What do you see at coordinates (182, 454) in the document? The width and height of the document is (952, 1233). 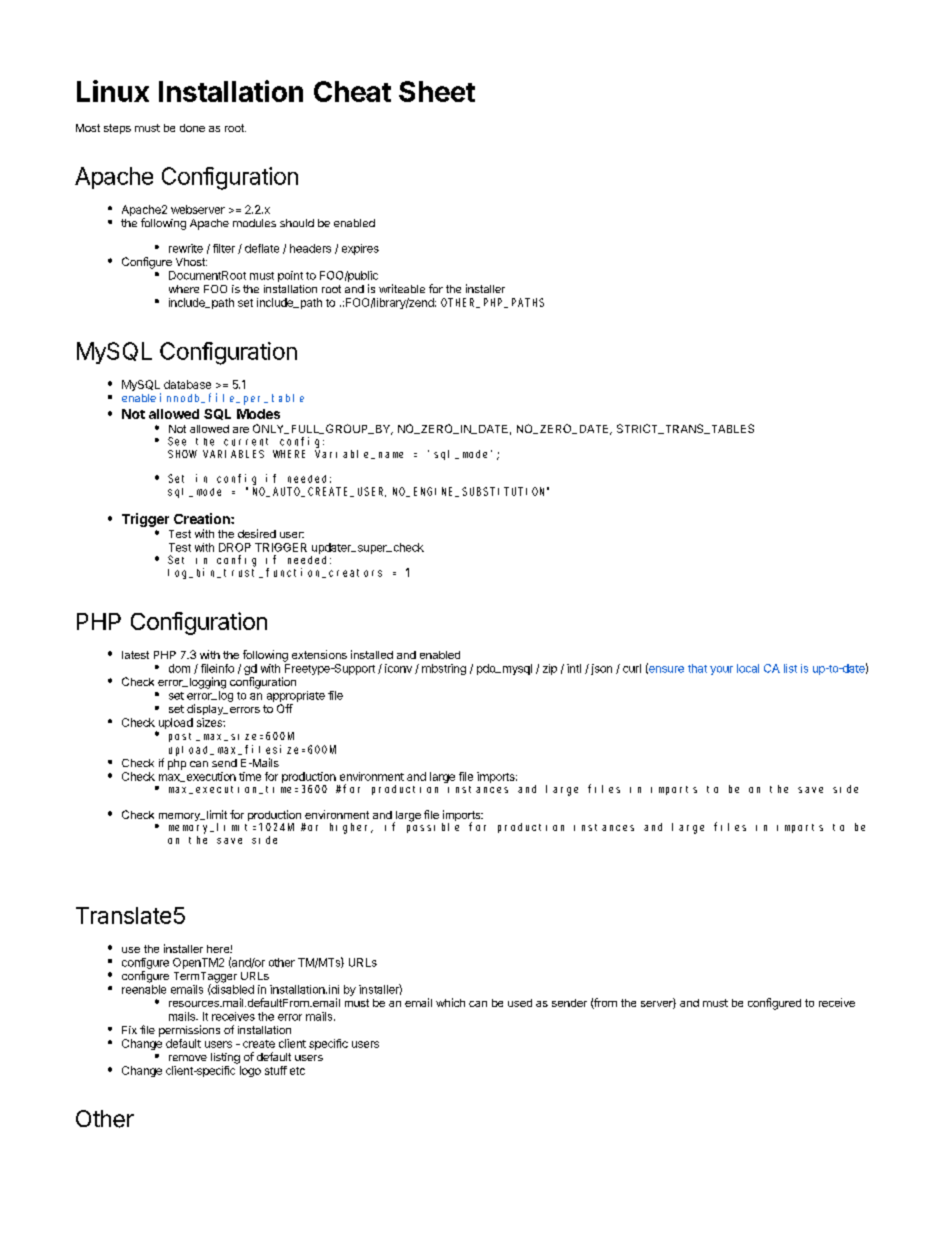 I see `SHOW` at bounding box center [182, 454].
